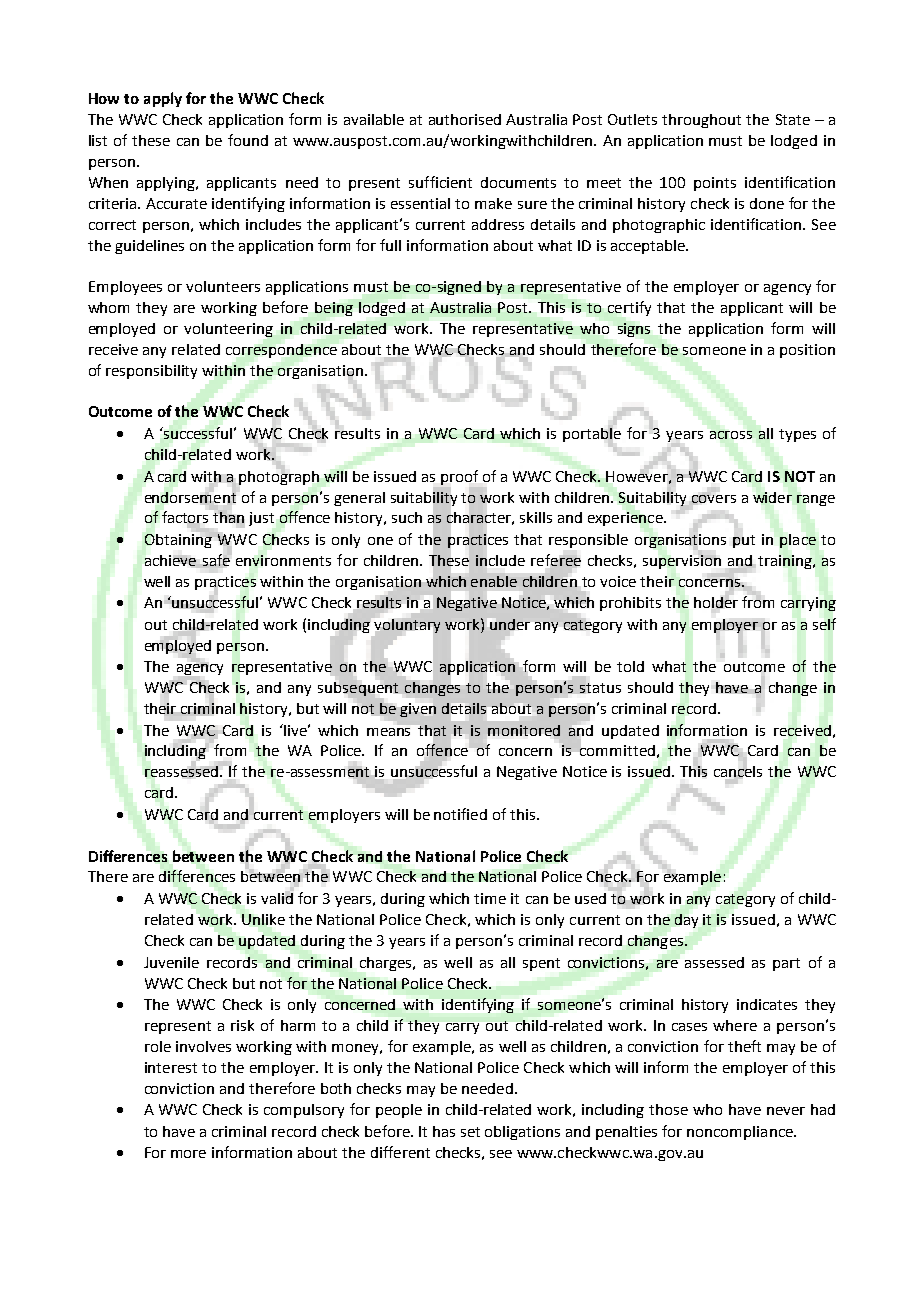 This screenshot has width=924, height=1308. What do you see at coordinates (248, 140) in the screenshot?
I see `found` at bounding box center [248, 140].
